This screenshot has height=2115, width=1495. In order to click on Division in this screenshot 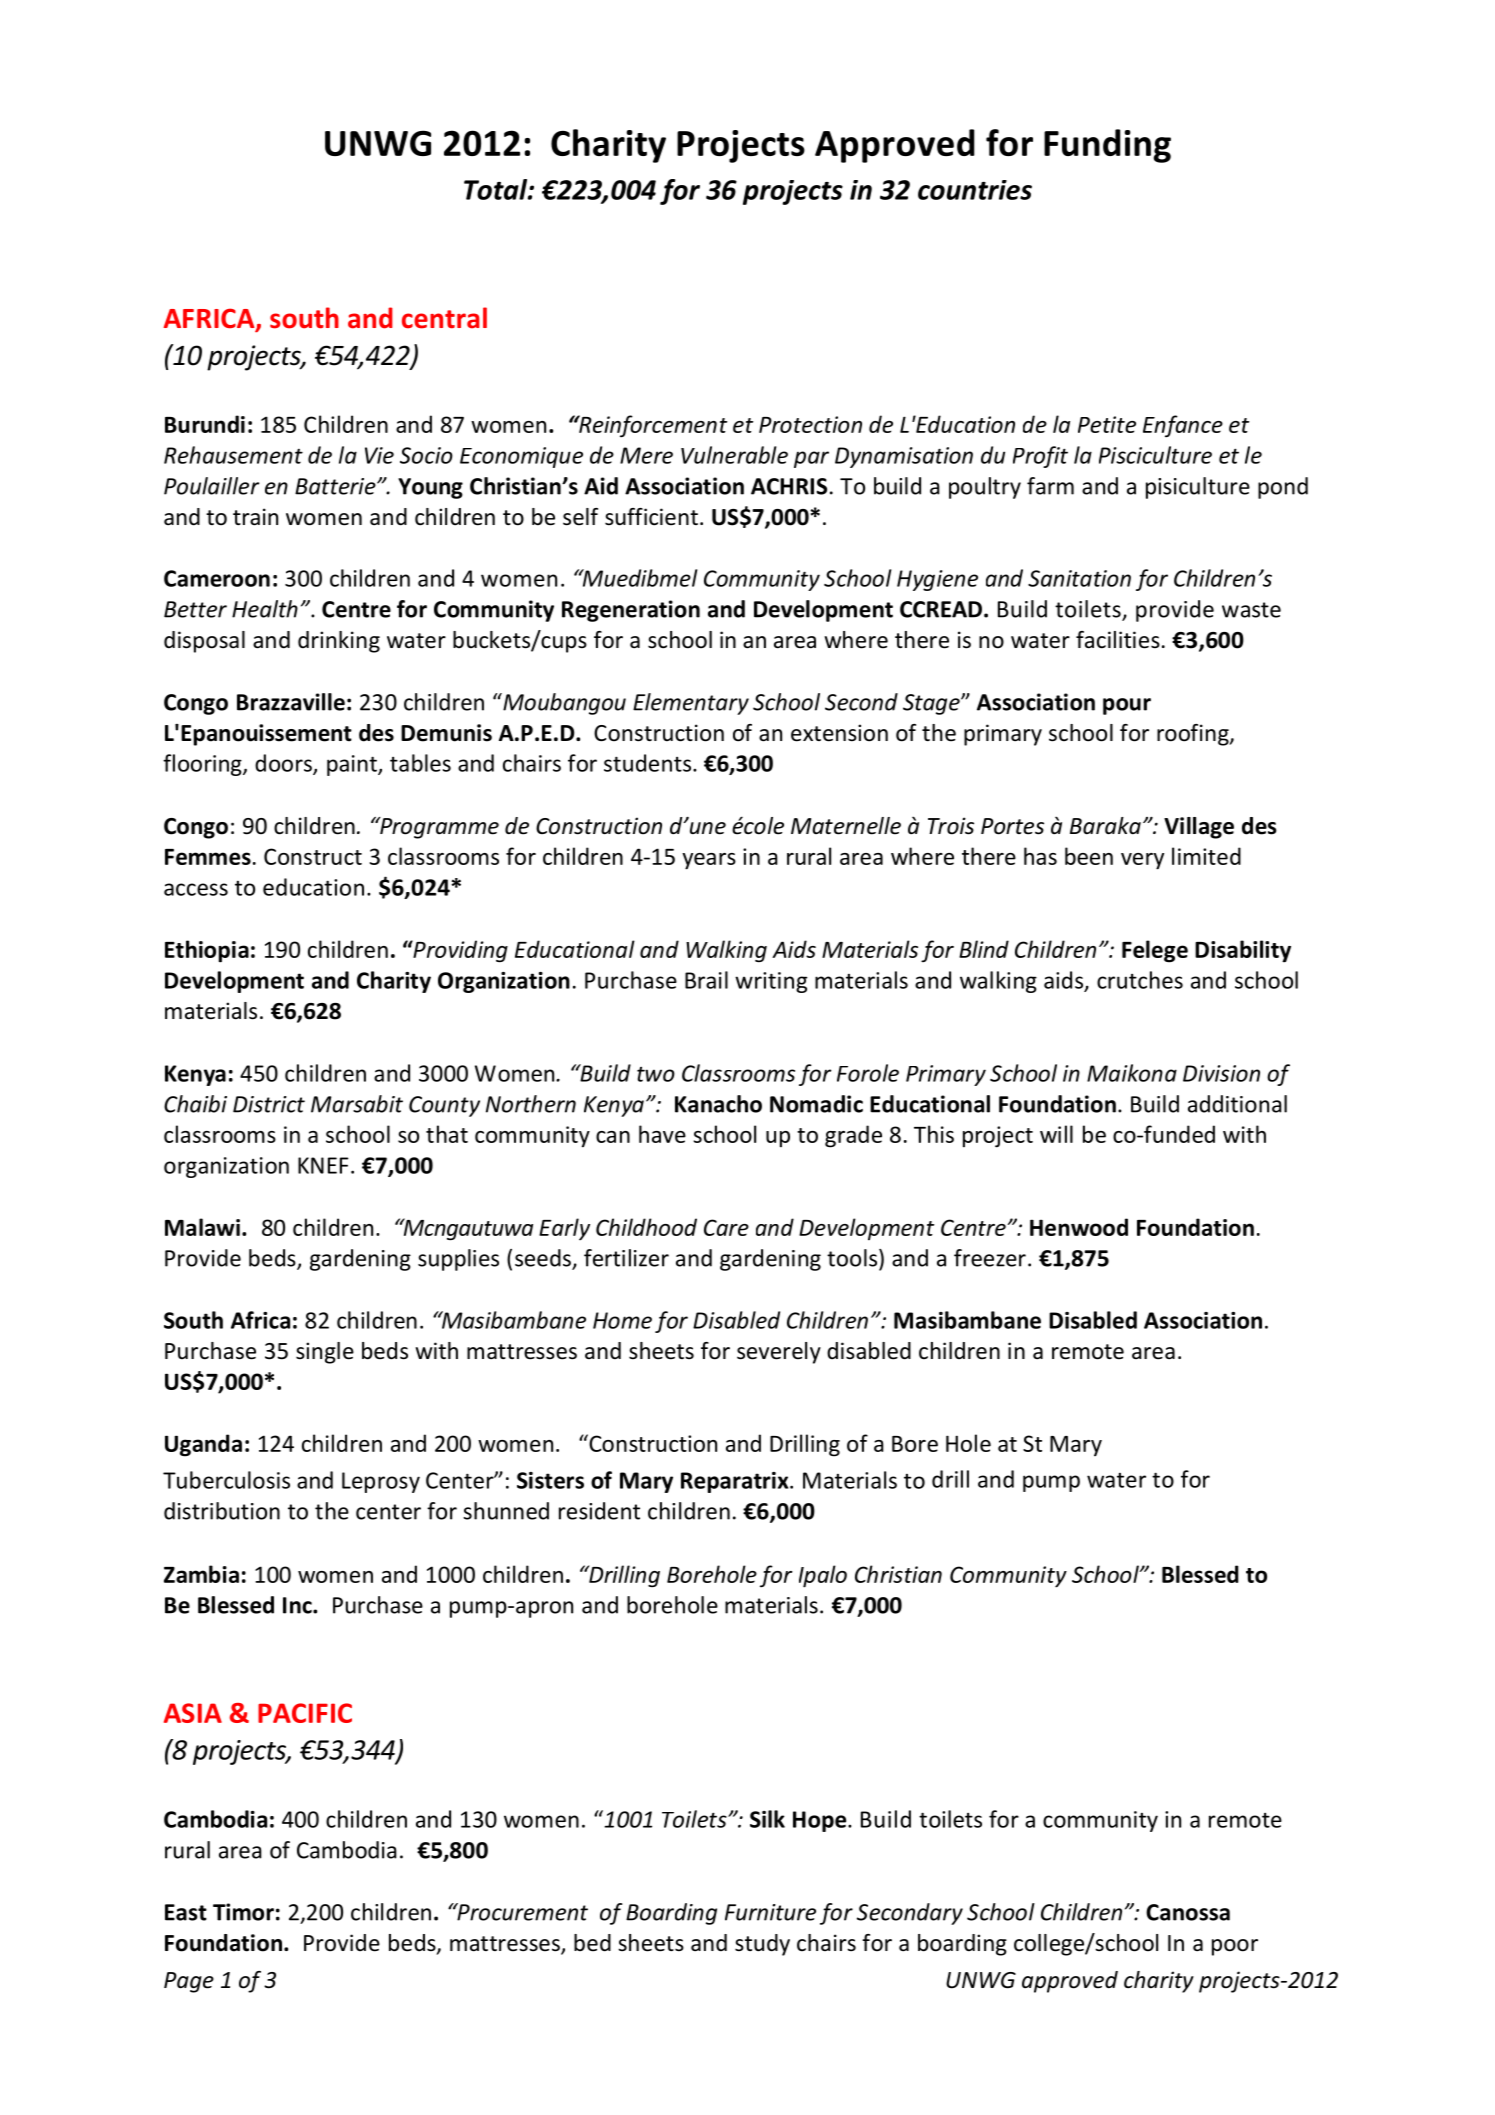, I will do `click(1221, 1073)`.
